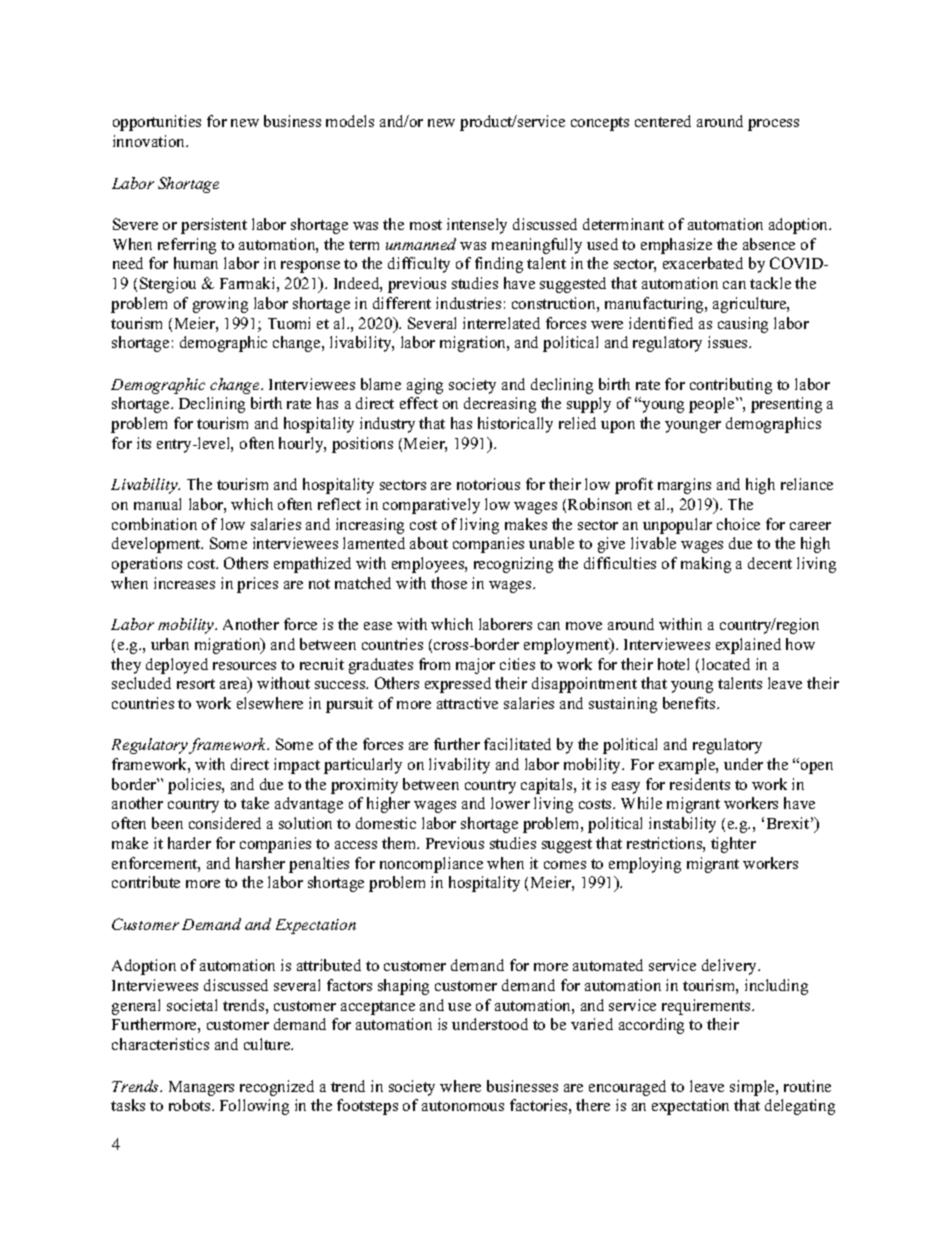 This document has width=952, height=1233. Describe the element at coordinates (488, 484) in the document. I see `notorious` at that location.
